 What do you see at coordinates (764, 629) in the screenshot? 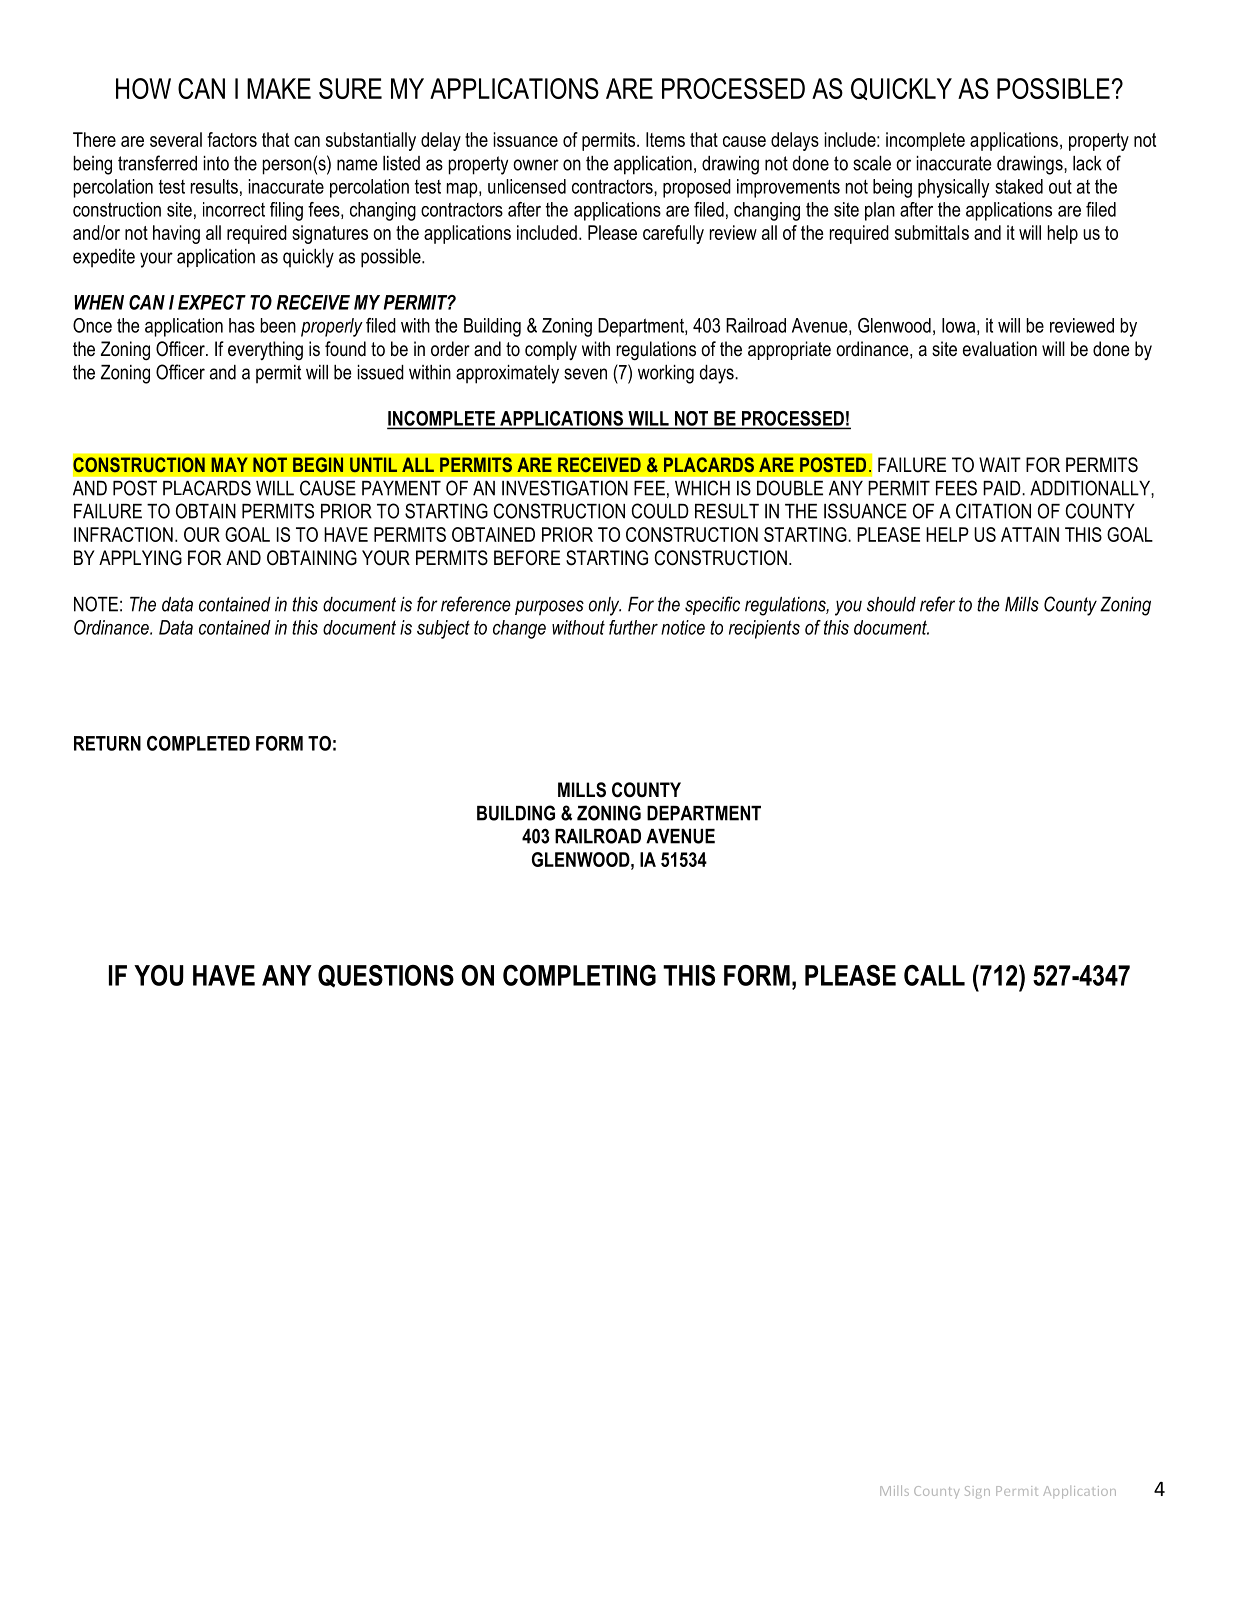
I see `recipients` at bounding box center [764, 629].
